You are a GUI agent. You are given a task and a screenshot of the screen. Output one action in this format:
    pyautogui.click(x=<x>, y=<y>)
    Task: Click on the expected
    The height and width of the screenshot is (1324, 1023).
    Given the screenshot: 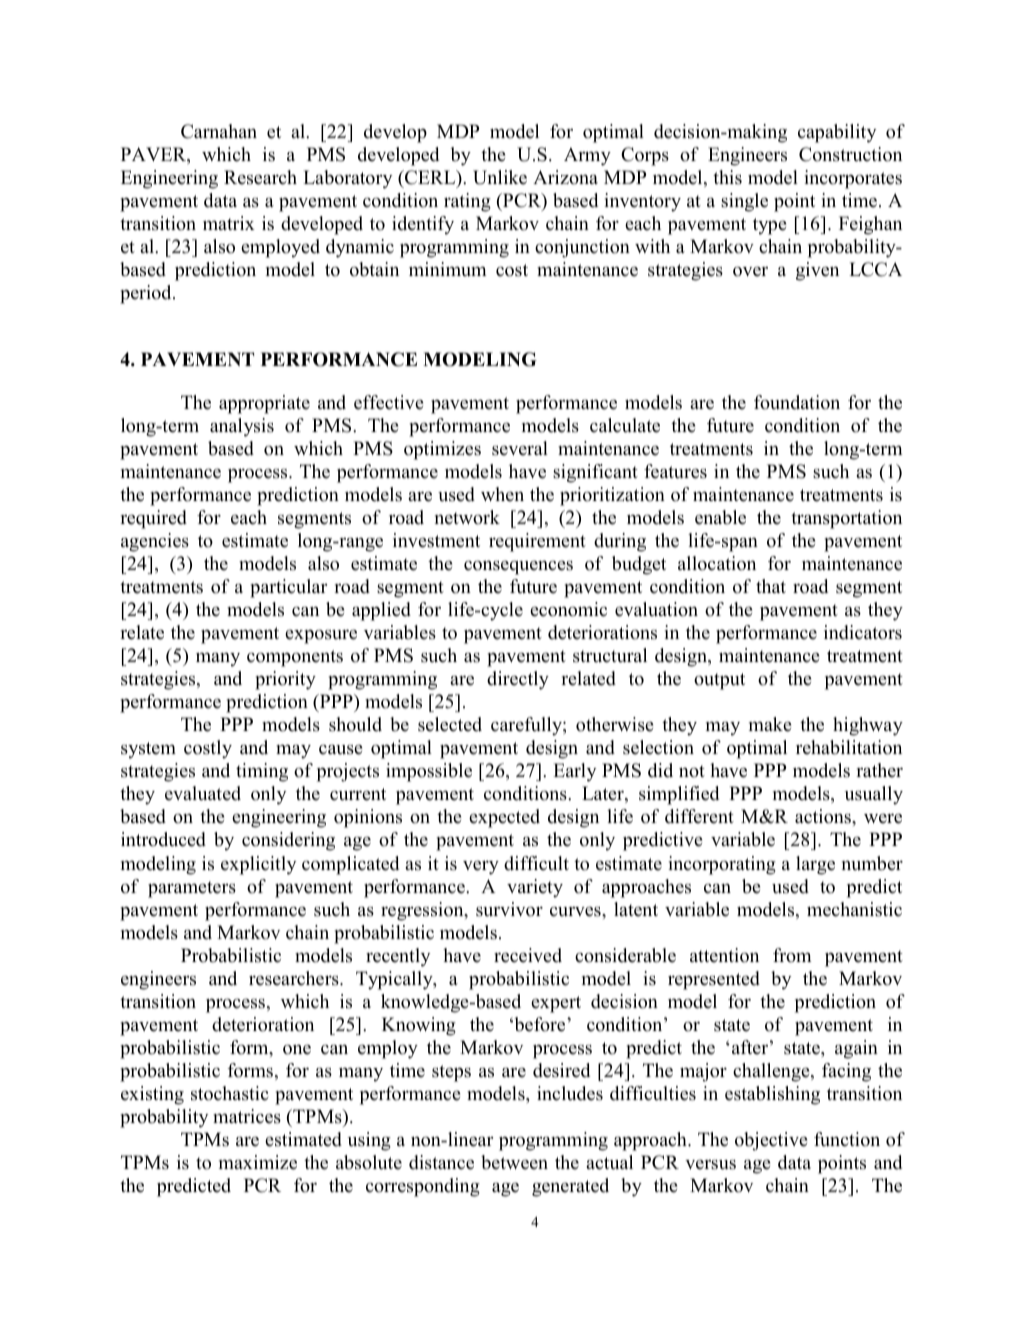 What is the action you would take?
    pyautogui.click(x=504, y=818)
